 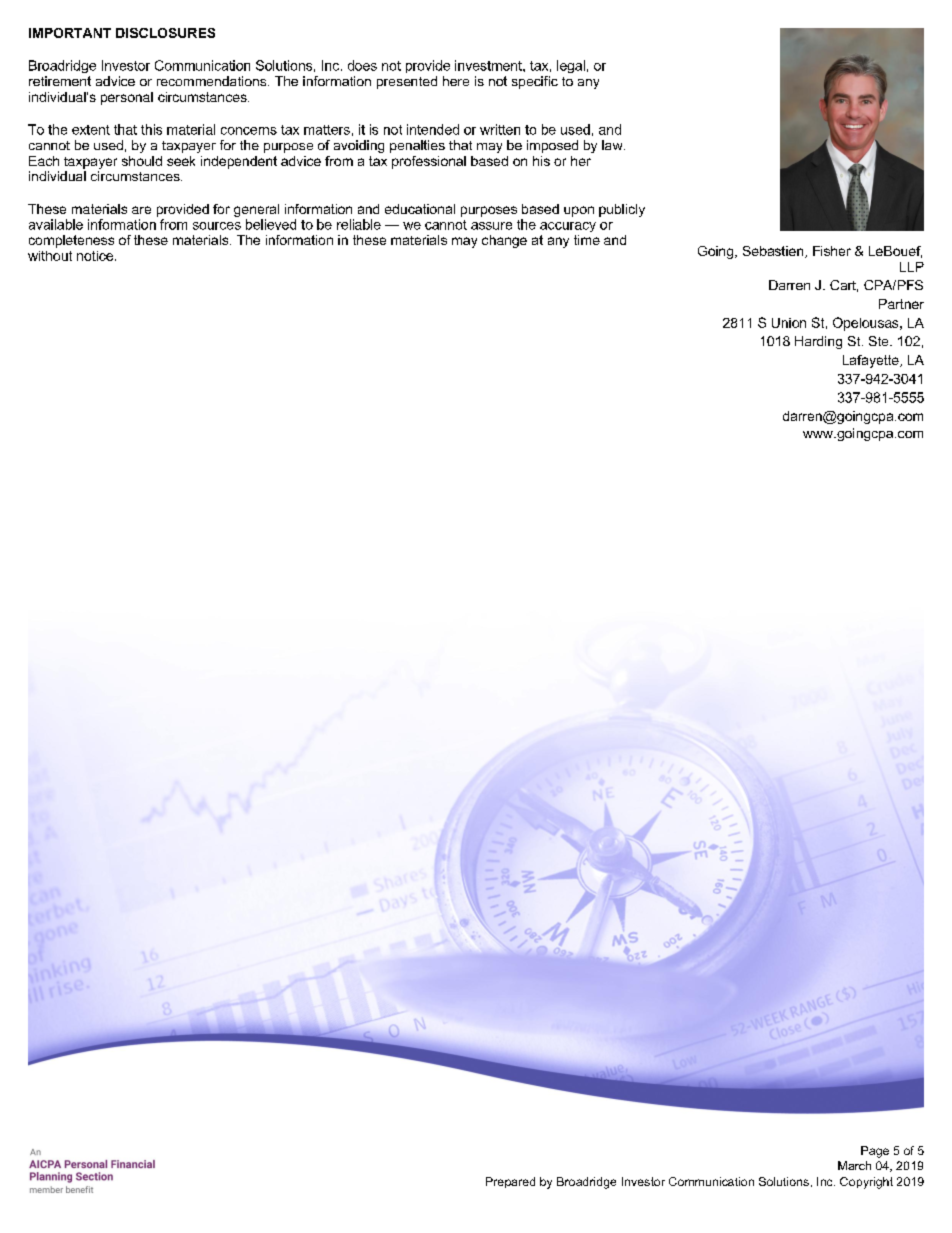 What do you see at coordinates (510, 1182) in the screenshot?
I see `Prepared` at bounding box center [510, 1182].
